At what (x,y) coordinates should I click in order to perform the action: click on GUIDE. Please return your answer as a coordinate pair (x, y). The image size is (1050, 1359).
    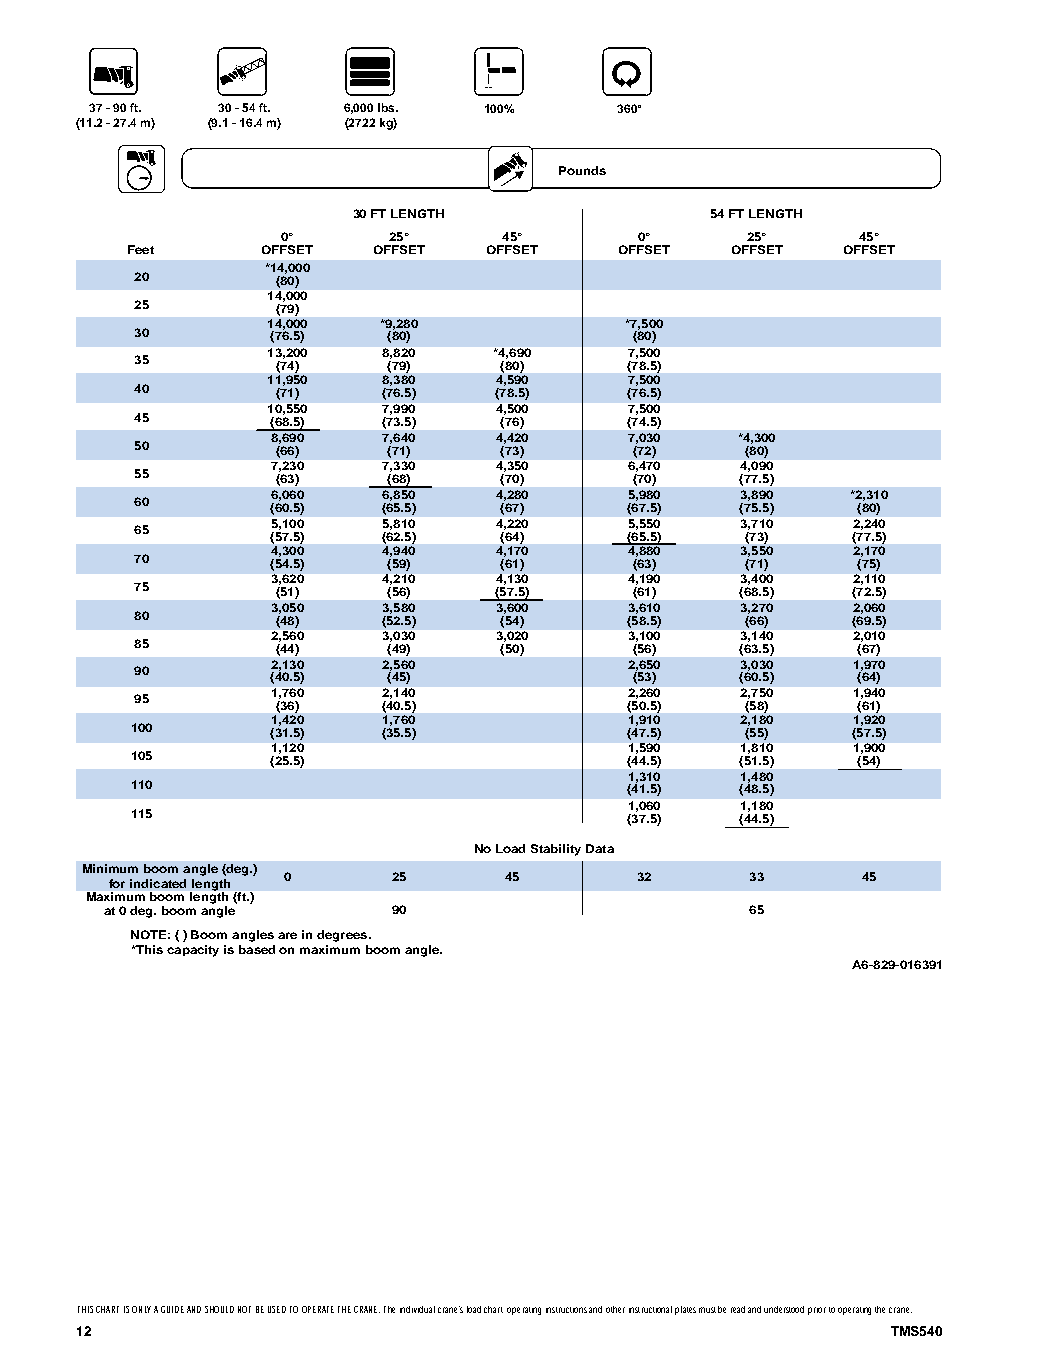
    Looking at the image, I should click on (172, 1309).
